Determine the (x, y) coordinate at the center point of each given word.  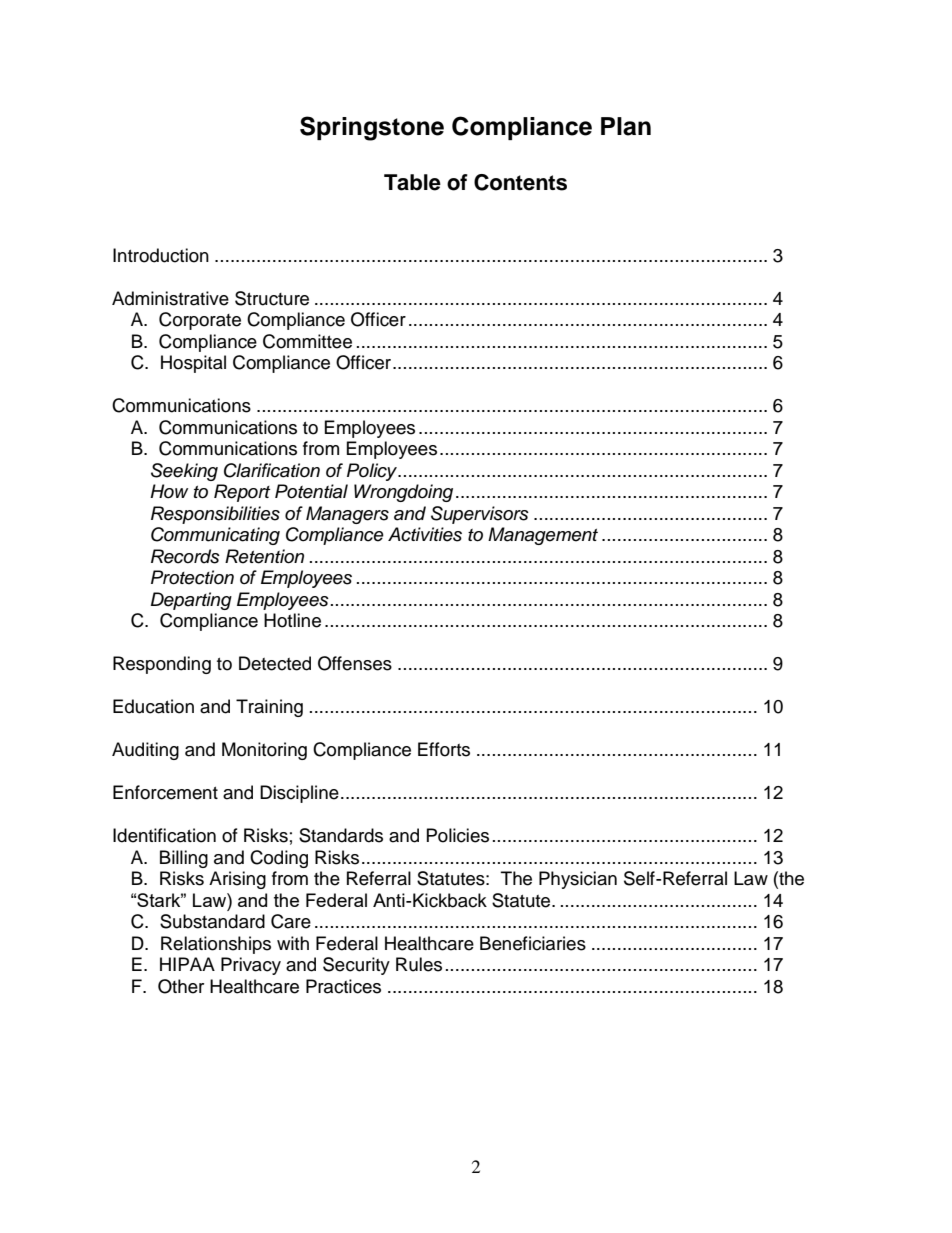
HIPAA (187, 964)
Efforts (444, 749)
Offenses (355, 663)
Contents (520, 182)
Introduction (161, 255)
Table (412, 182)
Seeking (184, 472)
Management (543, 536)
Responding (162, 665)
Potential (311, 491)
